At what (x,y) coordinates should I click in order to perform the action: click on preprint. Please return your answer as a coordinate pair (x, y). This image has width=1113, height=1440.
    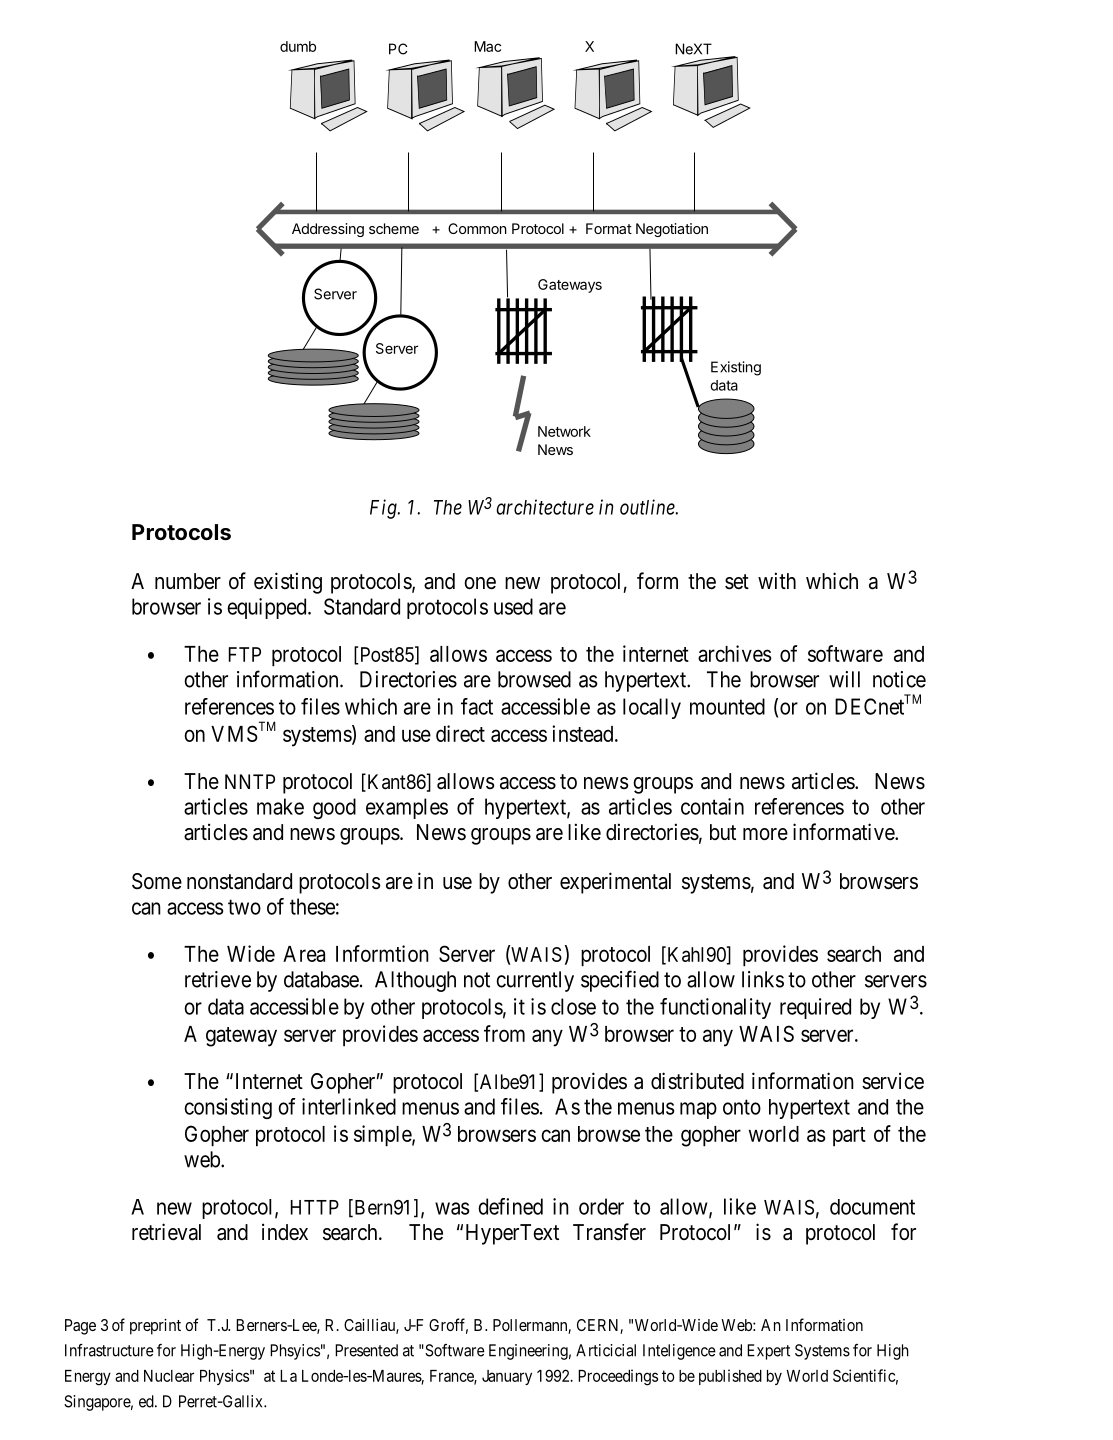
    Looking at the image, I should click on (155, 1327).
